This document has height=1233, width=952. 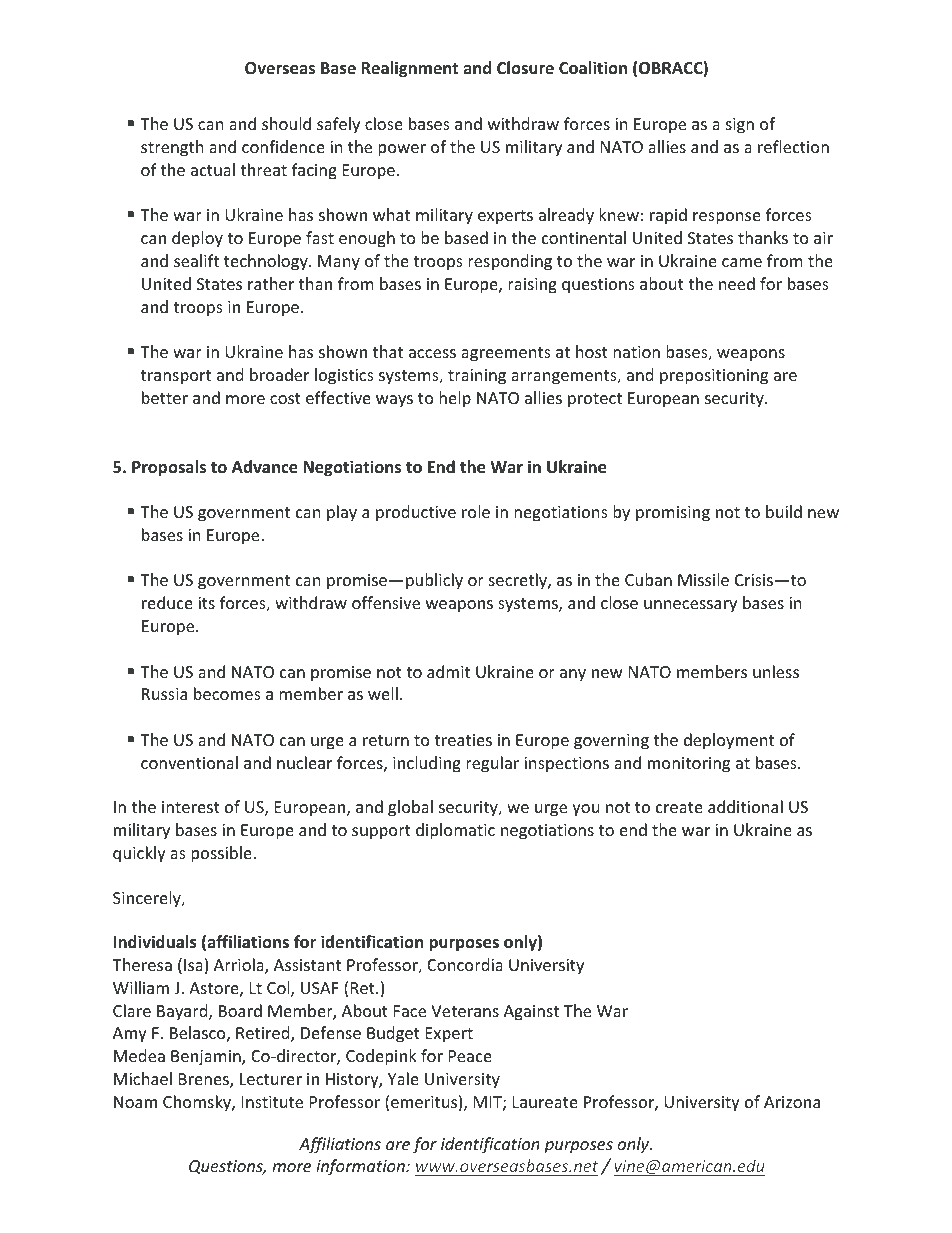 I want to click on its, so click(x=206, y=603).
